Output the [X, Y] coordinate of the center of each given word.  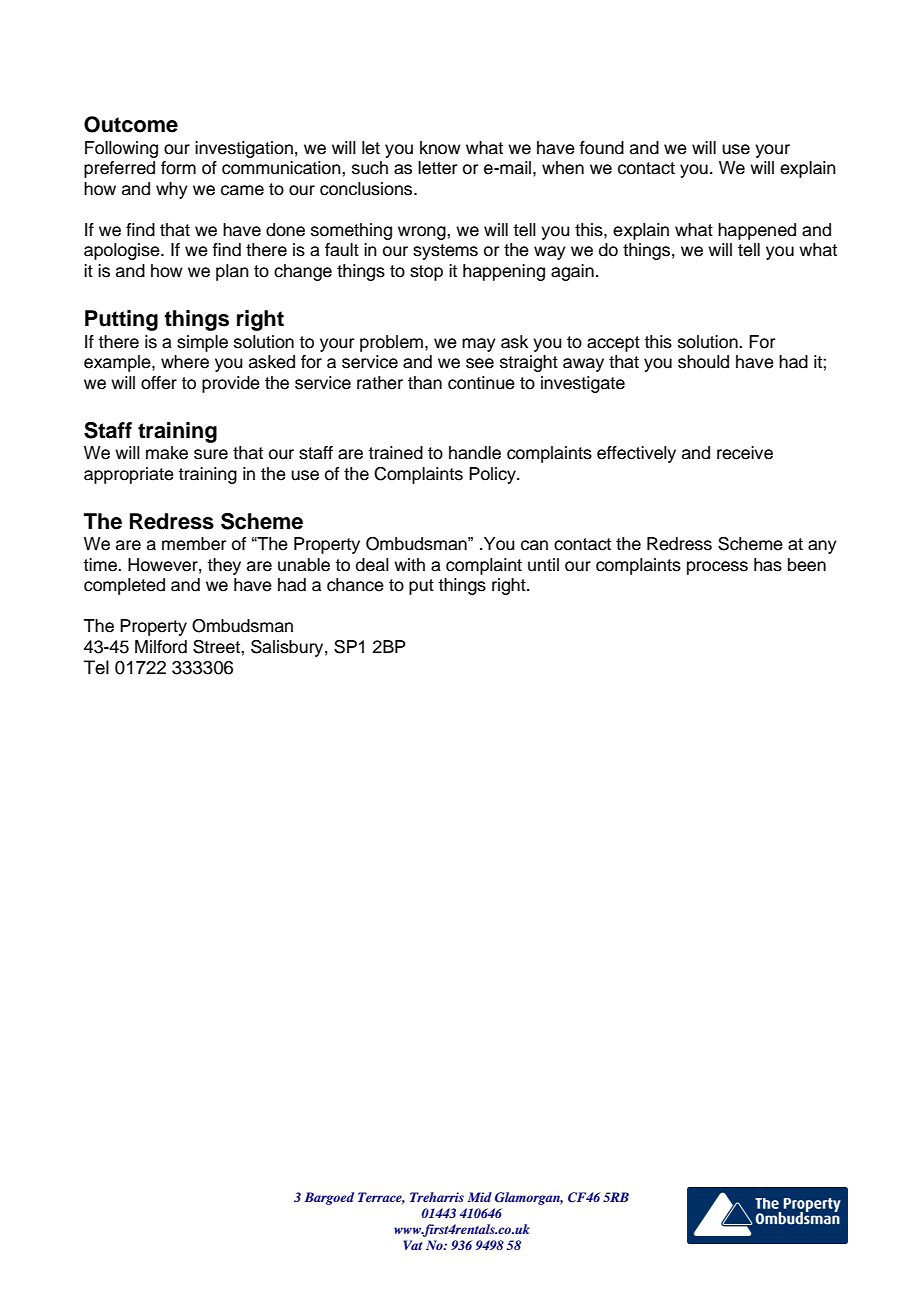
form [178, 168]
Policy [493, 475]
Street [217, 647]
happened [757, 231]
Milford [161, 647]
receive [745, 453]
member [194, 544]
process [717, 568]
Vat [412, 1245]
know [440, 148]
